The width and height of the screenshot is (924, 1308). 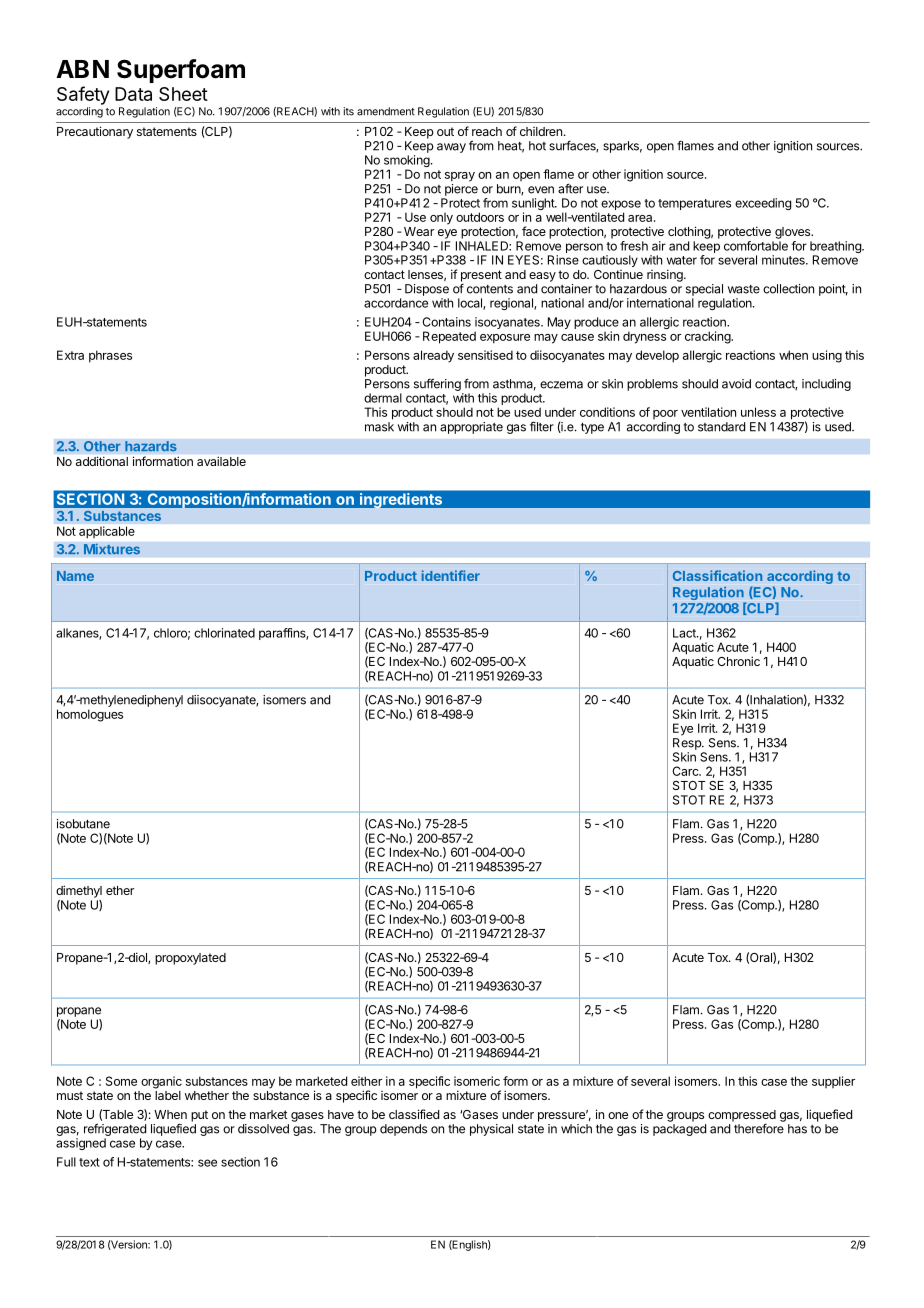 What do you see at coordinates (471, 304) in the screenshot?
I see `local` at bounding box center [471, 304].
